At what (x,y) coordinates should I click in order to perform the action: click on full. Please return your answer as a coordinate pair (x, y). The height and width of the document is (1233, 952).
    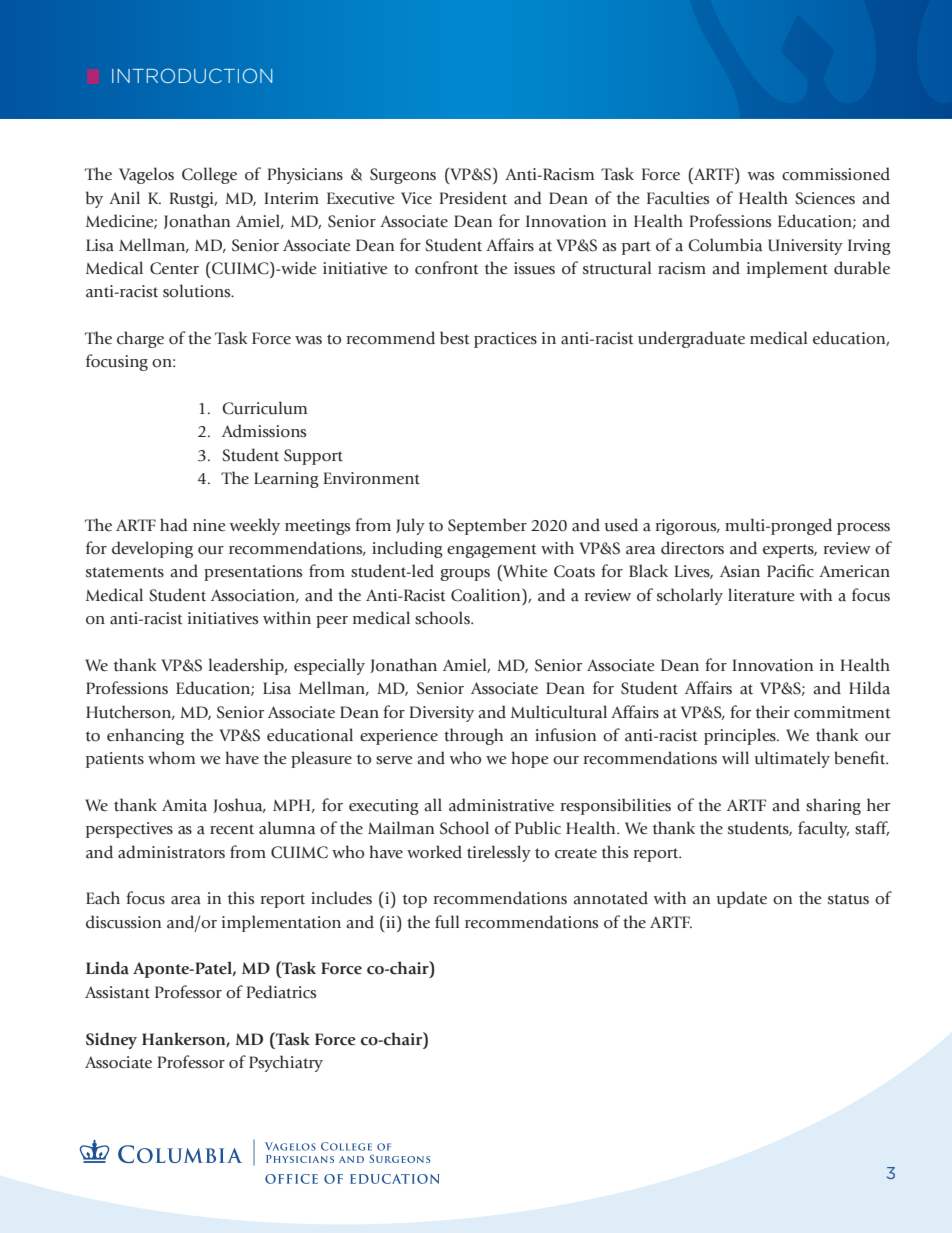
    Looking at the image, I should click on (447, 922).
